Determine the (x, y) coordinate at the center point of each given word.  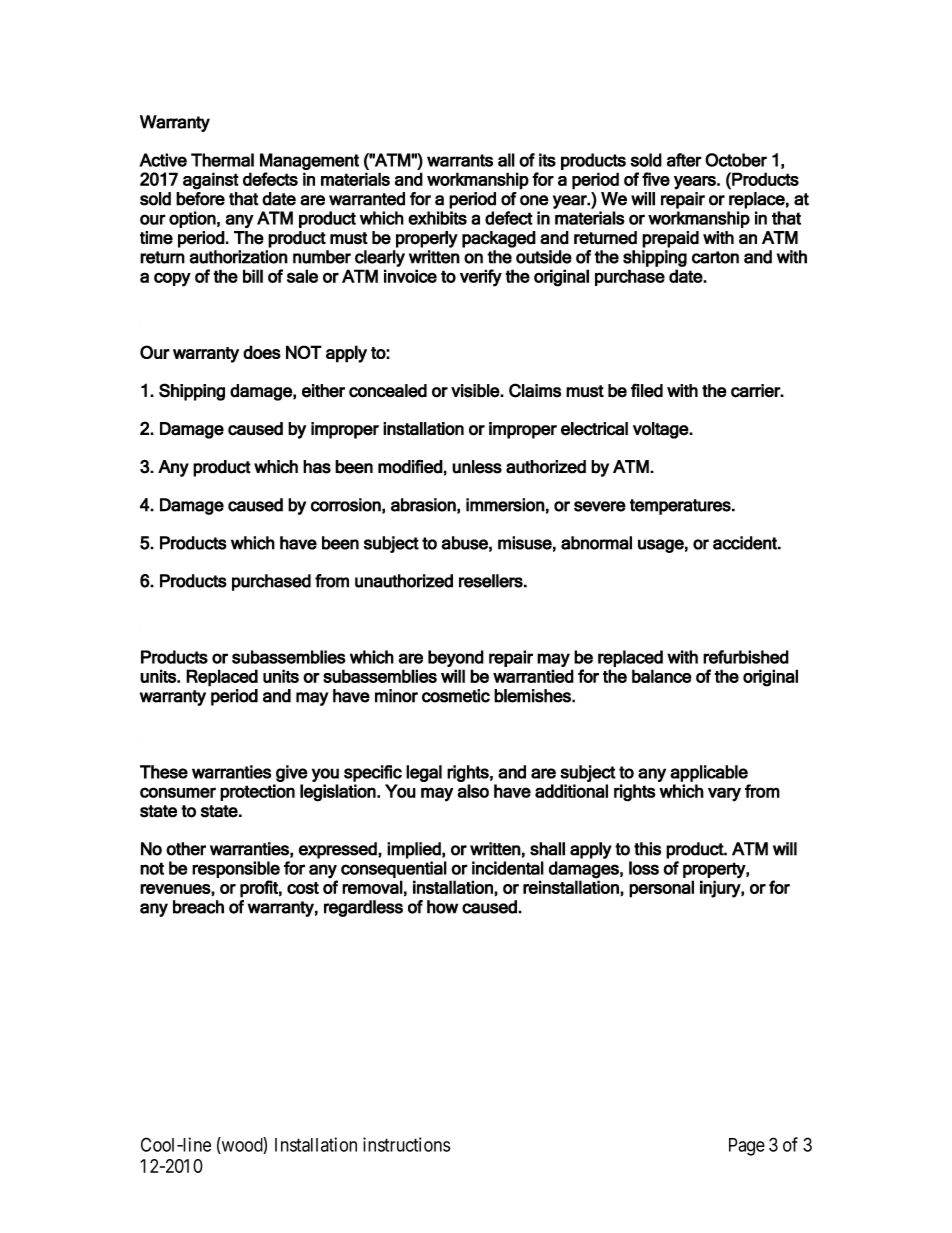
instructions (407, 1144)
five (656, 179)
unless (477, 467)
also (473, 791)
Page (747, 1147)
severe (600, 506)
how (442, 907)
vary (724, 794)
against (211, 181)
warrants (460, 160)
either (323, 391)
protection (257, 792)
